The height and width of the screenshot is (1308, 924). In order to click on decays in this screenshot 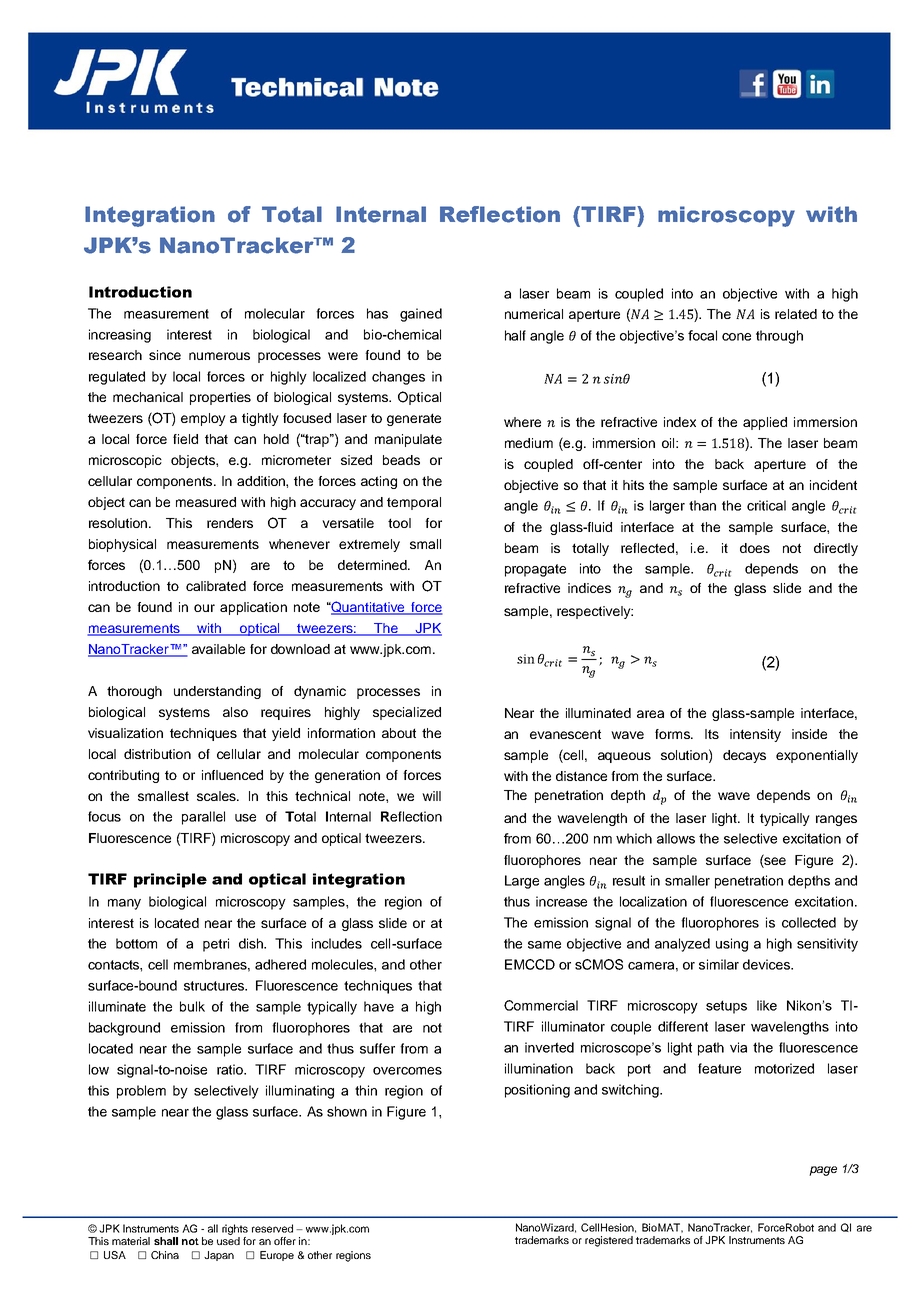, I will do `click(744, 756)`.
